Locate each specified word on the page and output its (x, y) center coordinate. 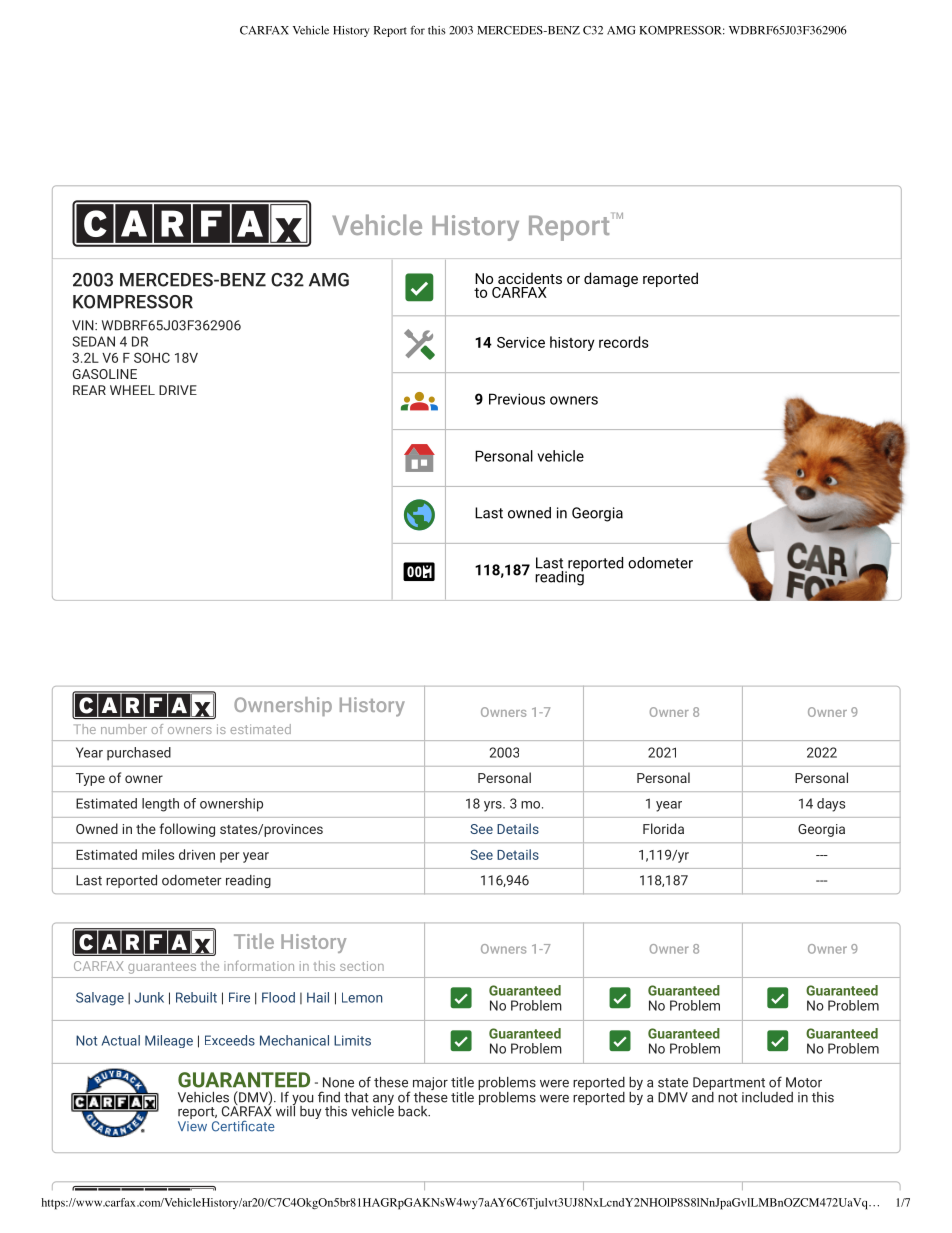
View (192, 1126)
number (124, 729)
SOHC (152, 357)
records (624, 342)
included (767, 1097)
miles (158, 854)
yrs (494, 806)
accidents (530, 278)
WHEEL (132, 390)
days (831, 805)
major (429, 1085)
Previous (517, 399)
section (362, 966)
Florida (663, 828)
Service (521, 342)
